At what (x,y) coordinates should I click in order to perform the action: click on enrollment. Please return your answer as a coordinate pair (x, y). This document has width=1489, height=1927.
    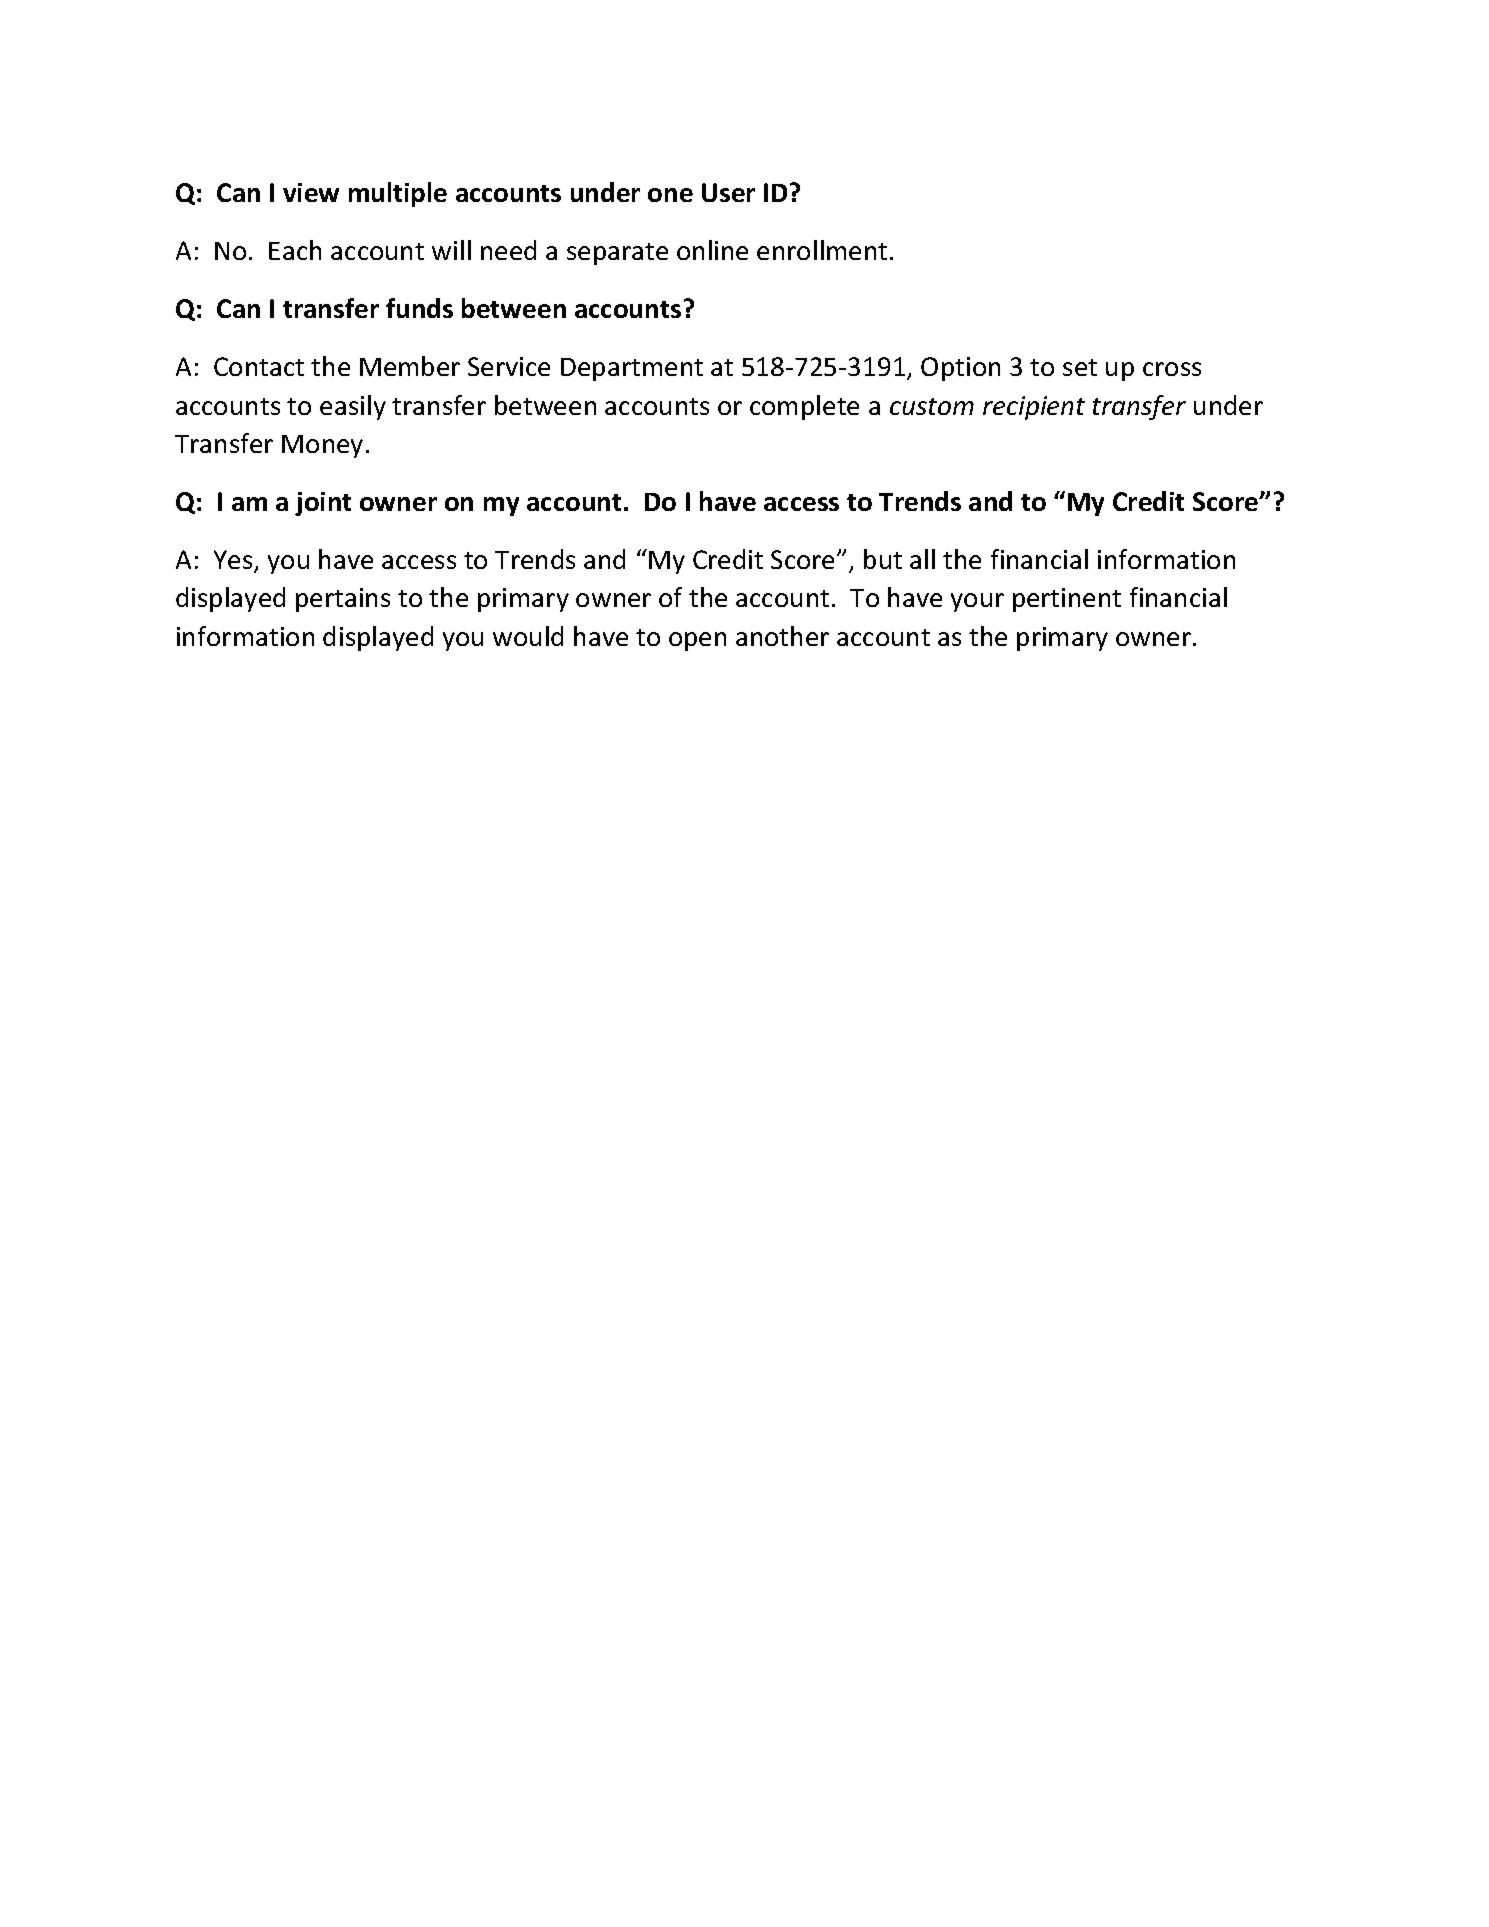
    Looking at the image, I should click on (822, 250).
